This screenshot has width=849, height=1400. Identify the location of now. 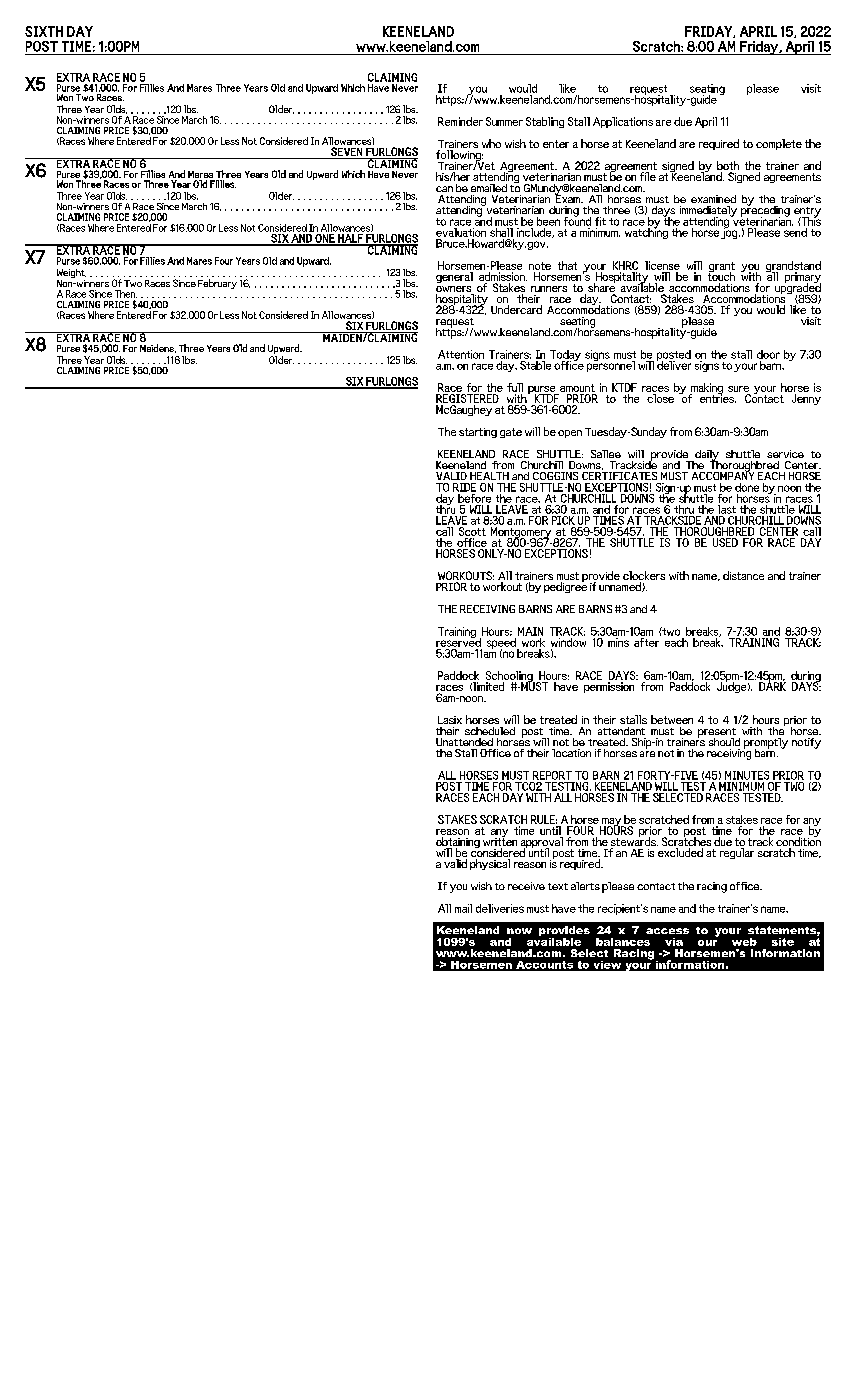
(519, 931).
